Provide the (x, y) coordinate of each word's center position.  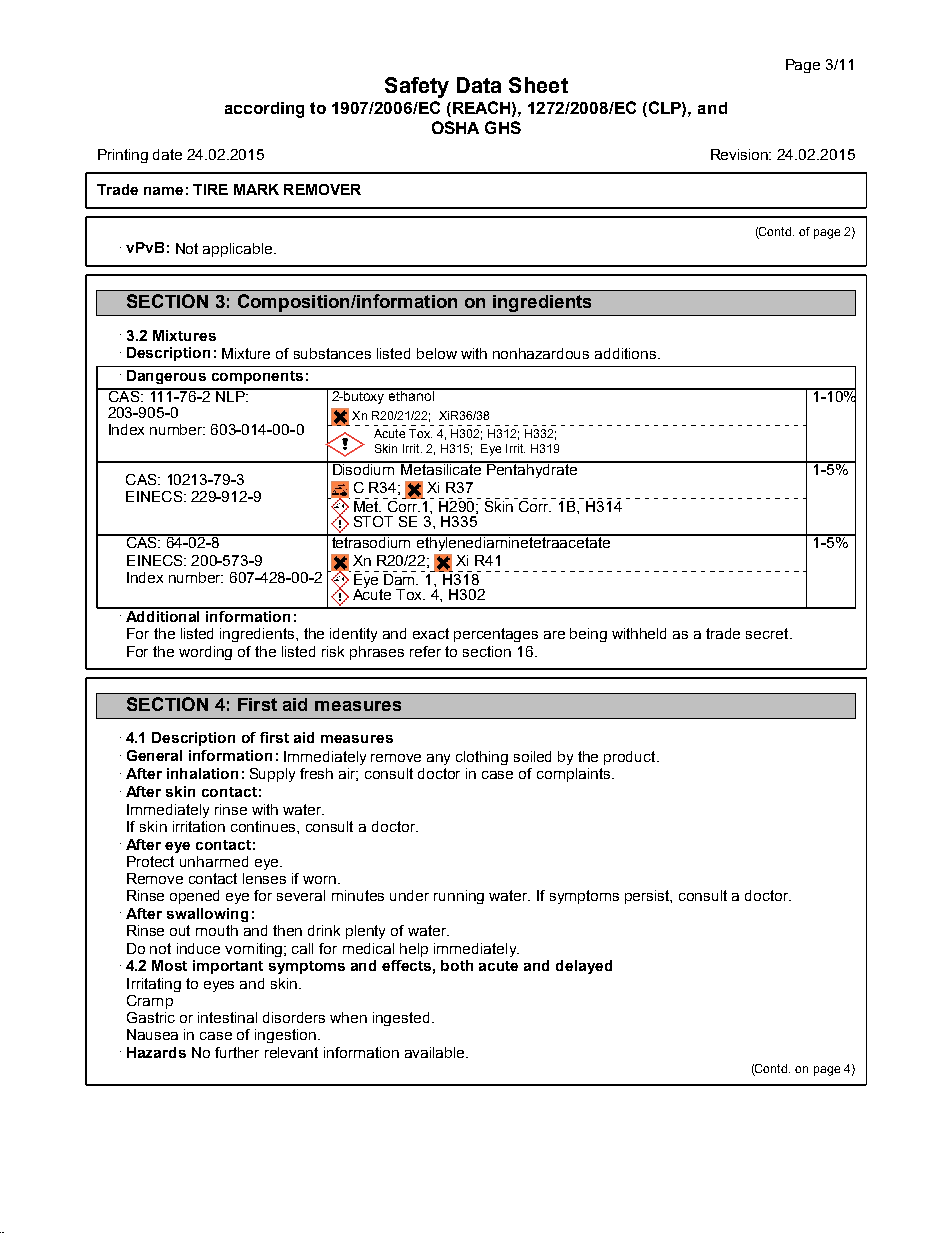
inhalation (202, 773)
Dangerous (166, 377)
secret (768, 633)
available (436, 1052)
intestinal (227, 1017)
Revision (741, 154)
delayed (584, 967)
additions (625, 353)
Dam (400, 578)
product (631, 758)
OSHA (455, 127)
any (438, 759)
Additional (163, 615)
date (167, 154)
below (437, 353)
